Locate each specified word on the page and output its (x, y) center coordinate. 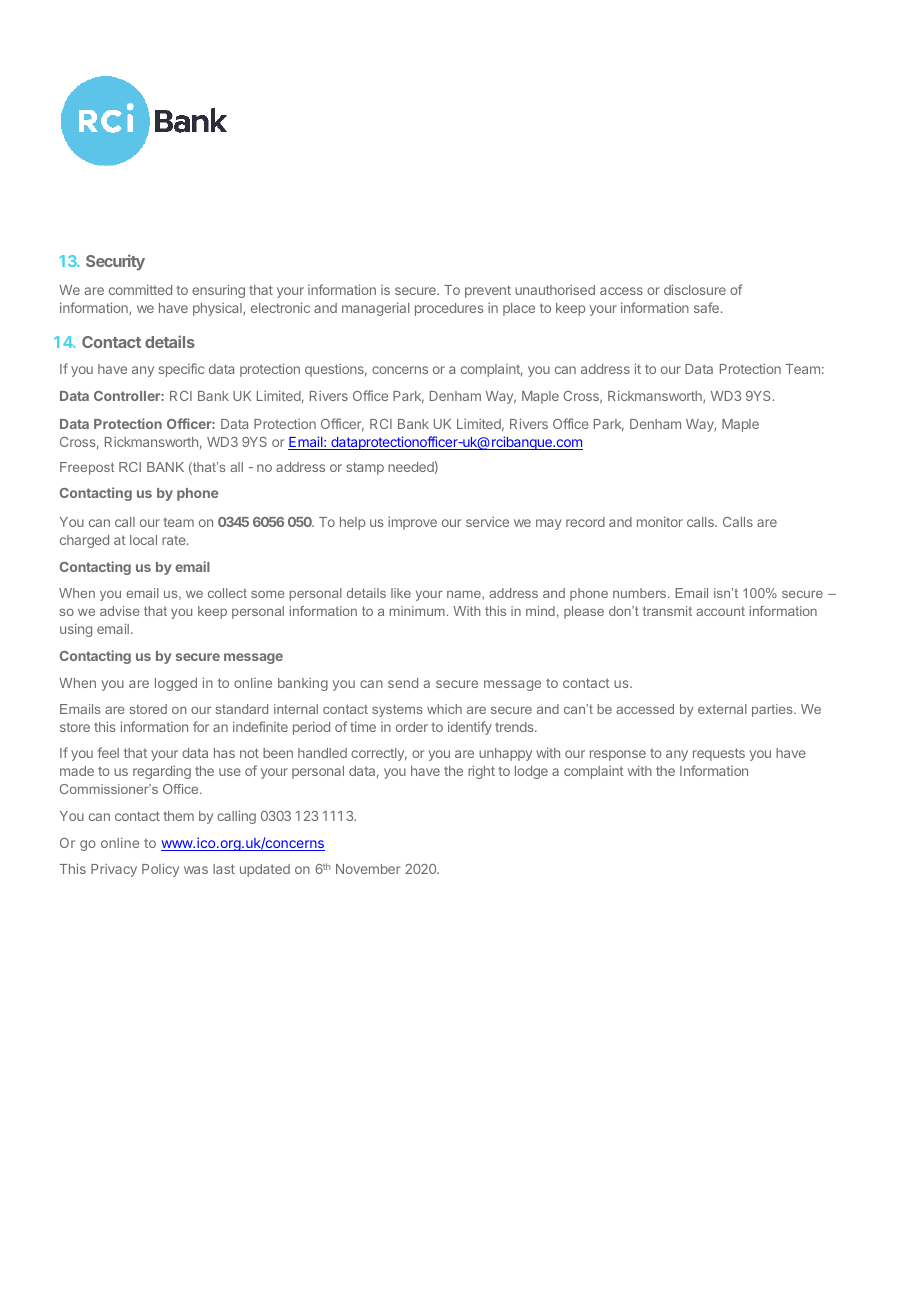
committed (140, 289)
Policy (160, 870)
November (368, 869)
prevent (488, 291)
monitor (660, 521)
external (722, 709)
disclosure (695, 289)
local (143, 540)
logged (176, 684)
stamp (365, 468)
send (403, 683)
